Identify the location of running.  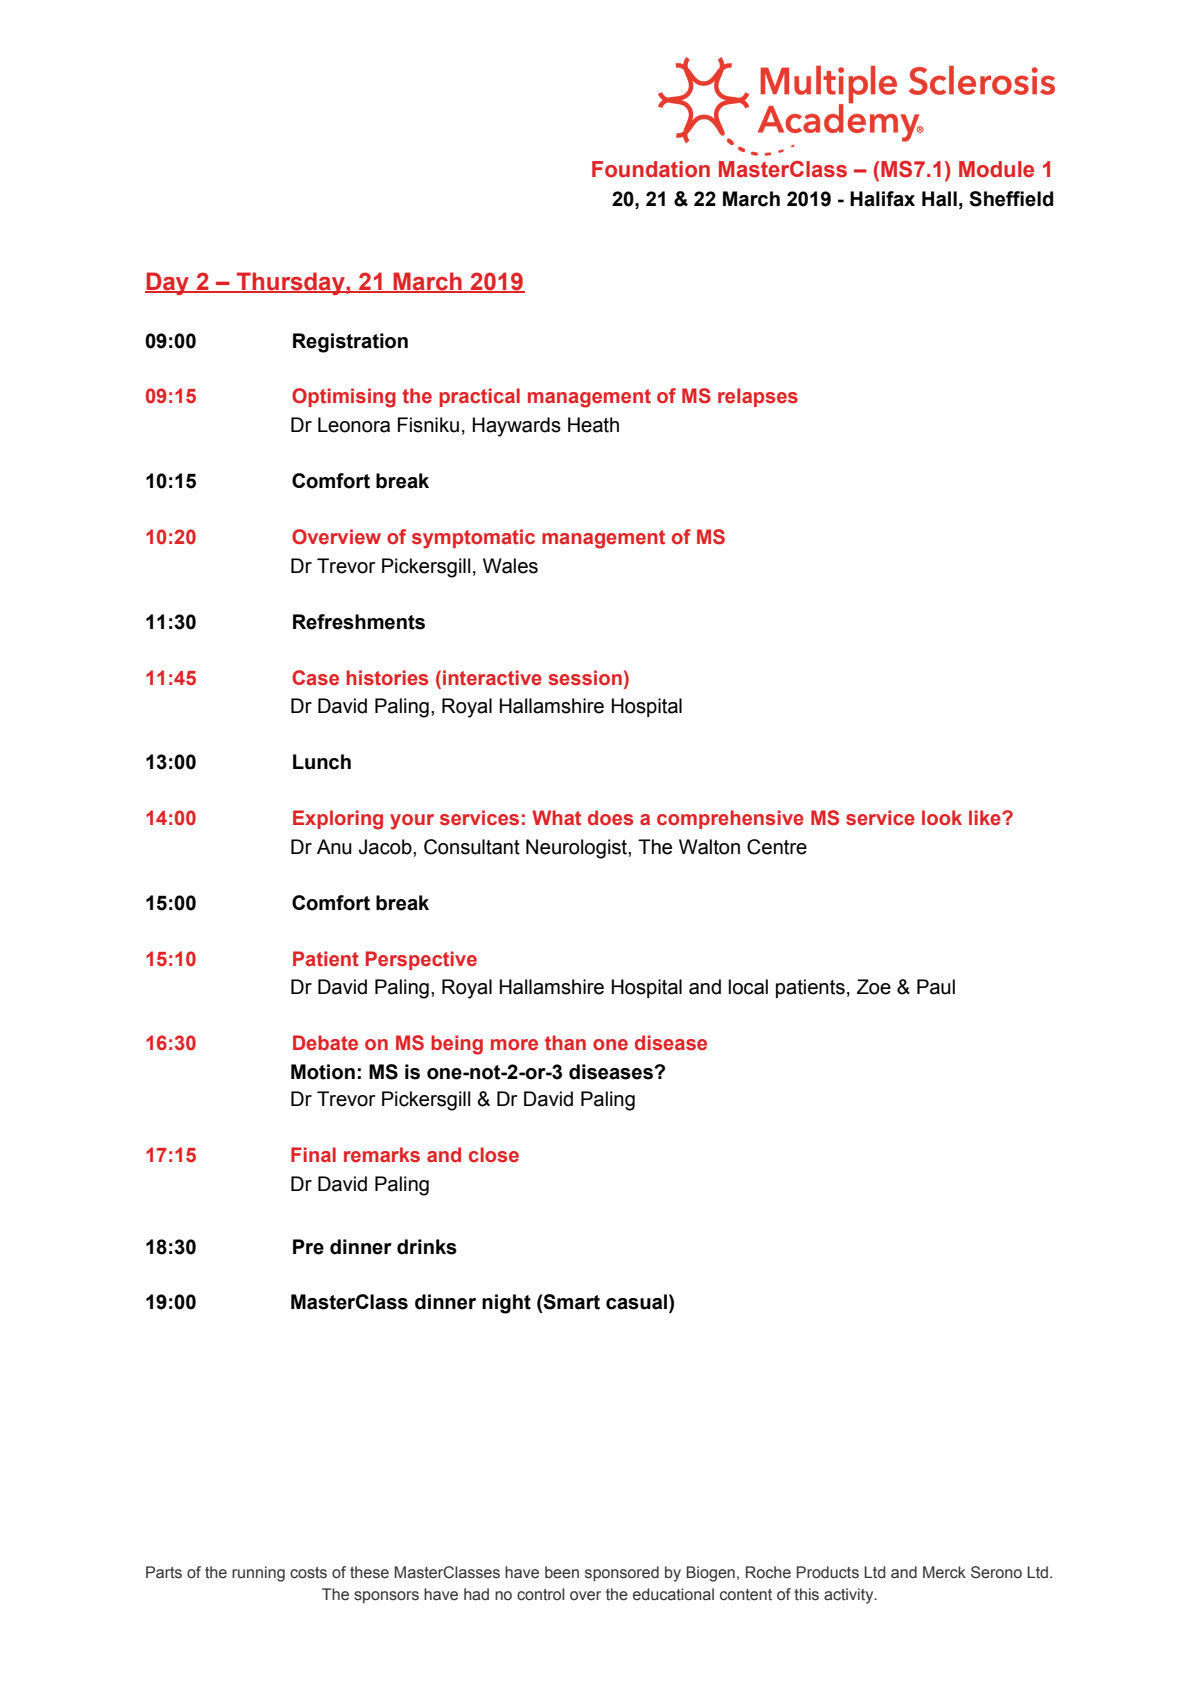
(258, 1574).
